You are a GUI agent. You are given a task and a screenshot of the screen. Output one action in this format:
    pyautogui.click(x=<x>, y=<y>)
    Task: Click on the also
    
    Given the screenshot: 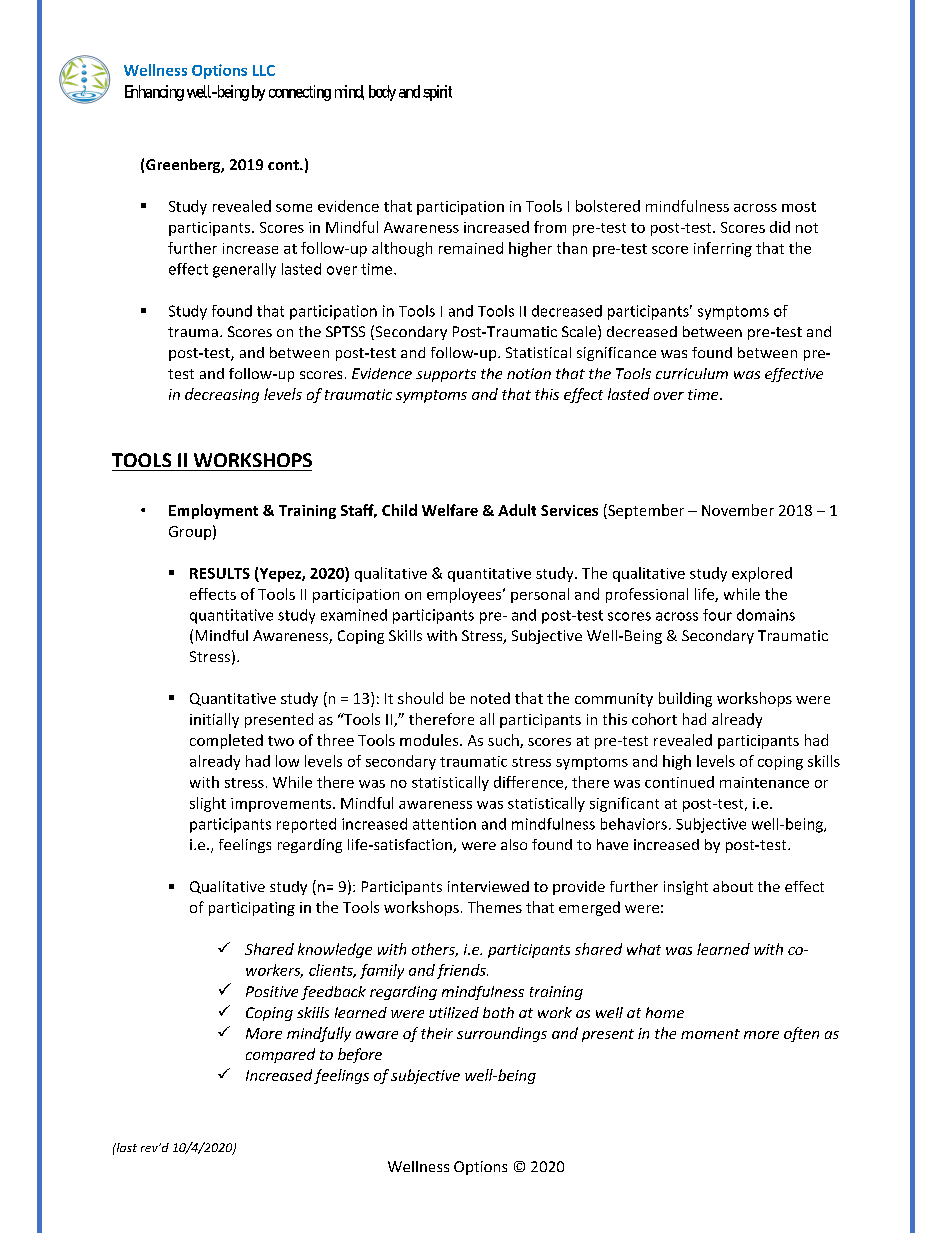 What is the action you would take?
    pyautogui.click(x=514, y=844)
